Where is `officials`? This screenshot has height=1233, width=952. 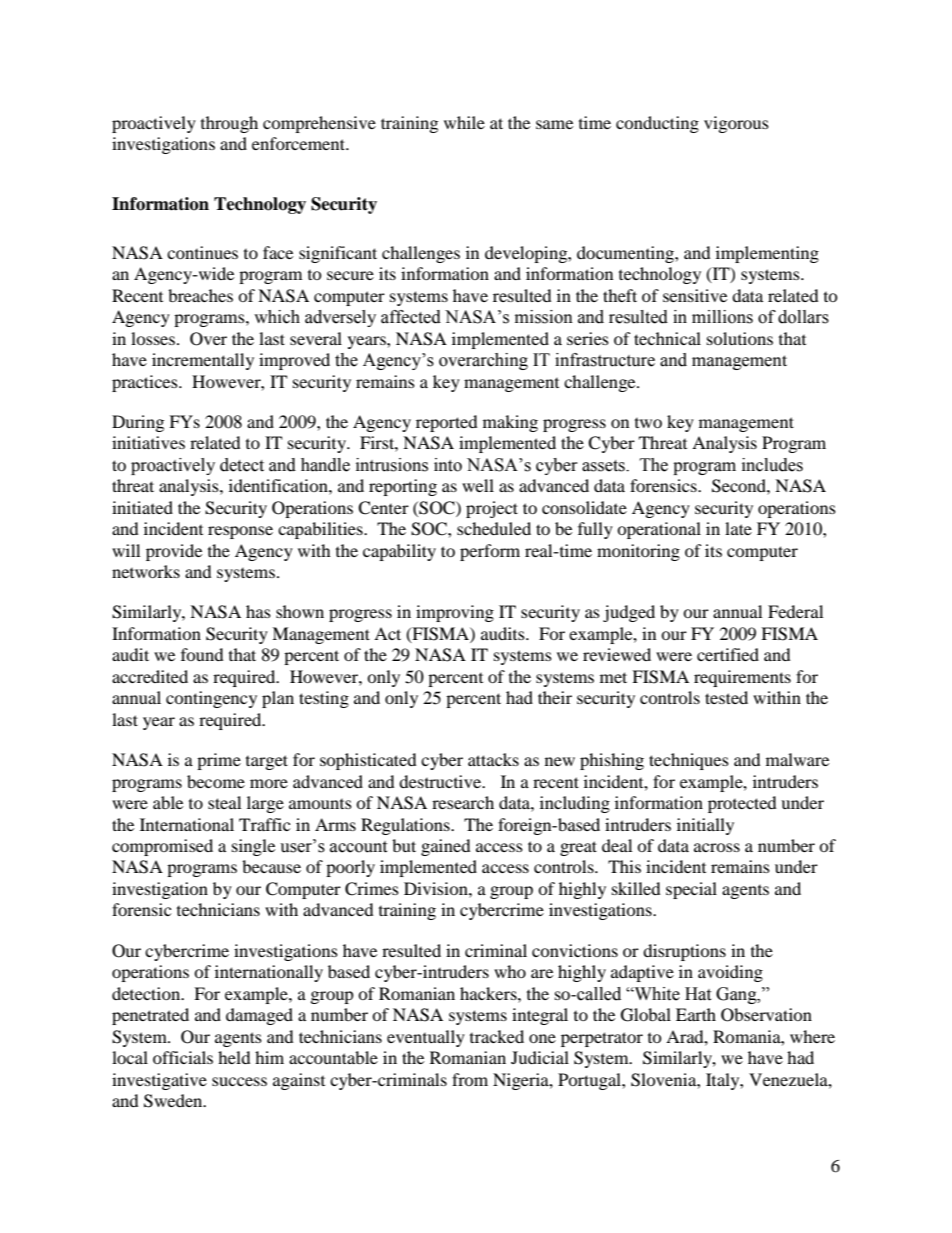
officials is located at coordinates (183, 1057).
